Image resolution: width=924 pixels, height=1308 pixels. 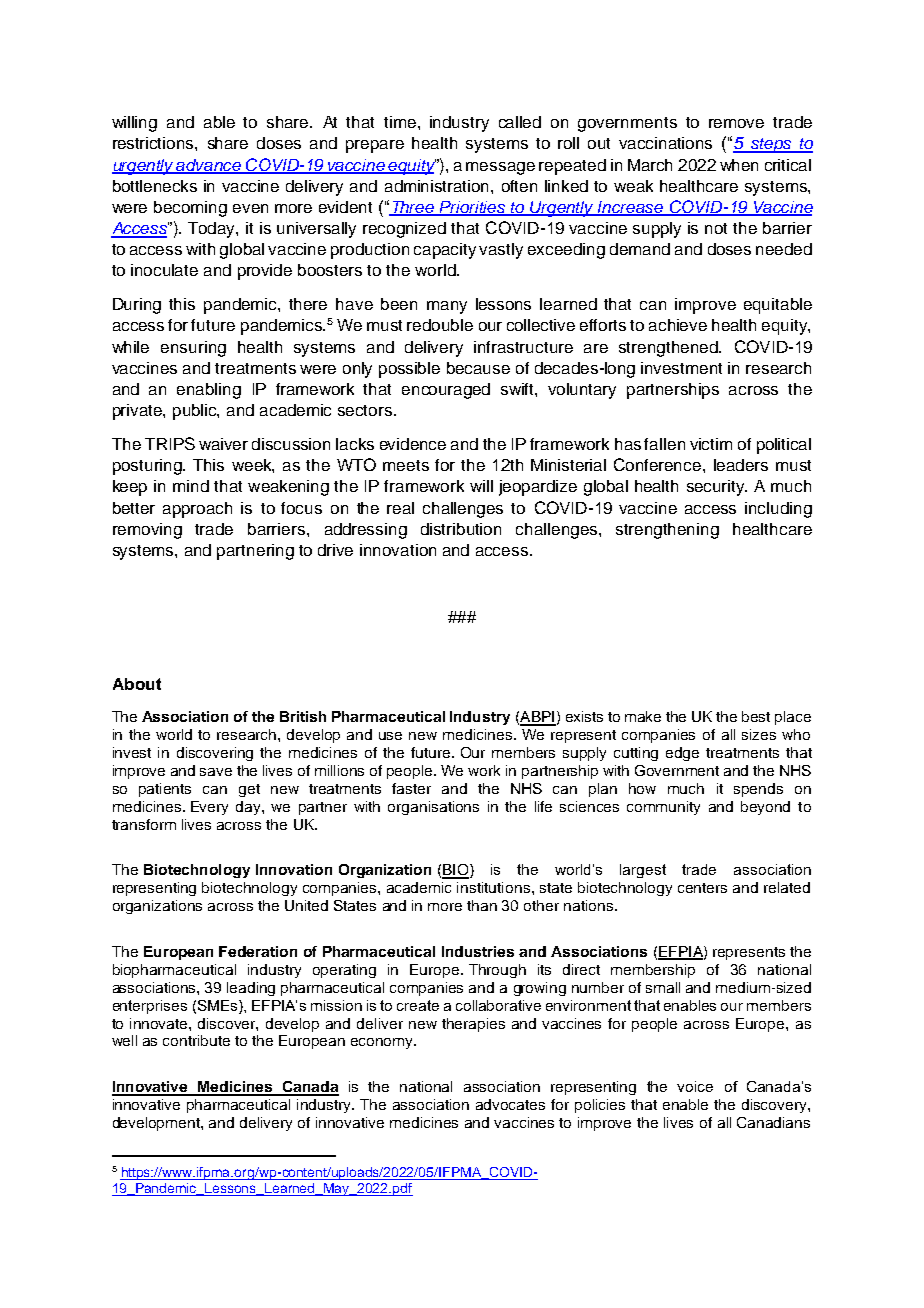 I want to click on strengthening, so click(x=667, y=531).
